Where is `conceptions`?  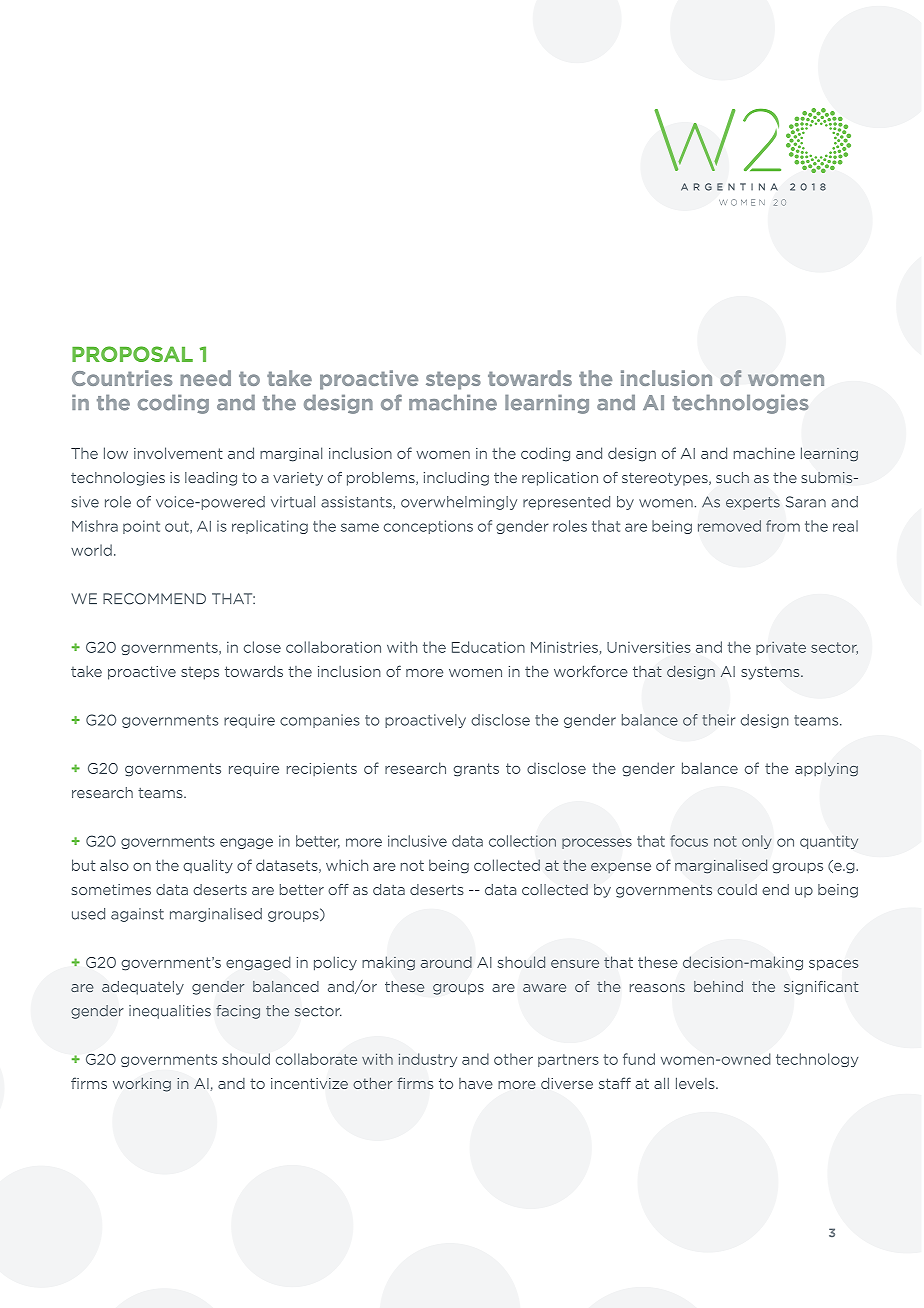 conceptions is located at coordinates (428, 527).
